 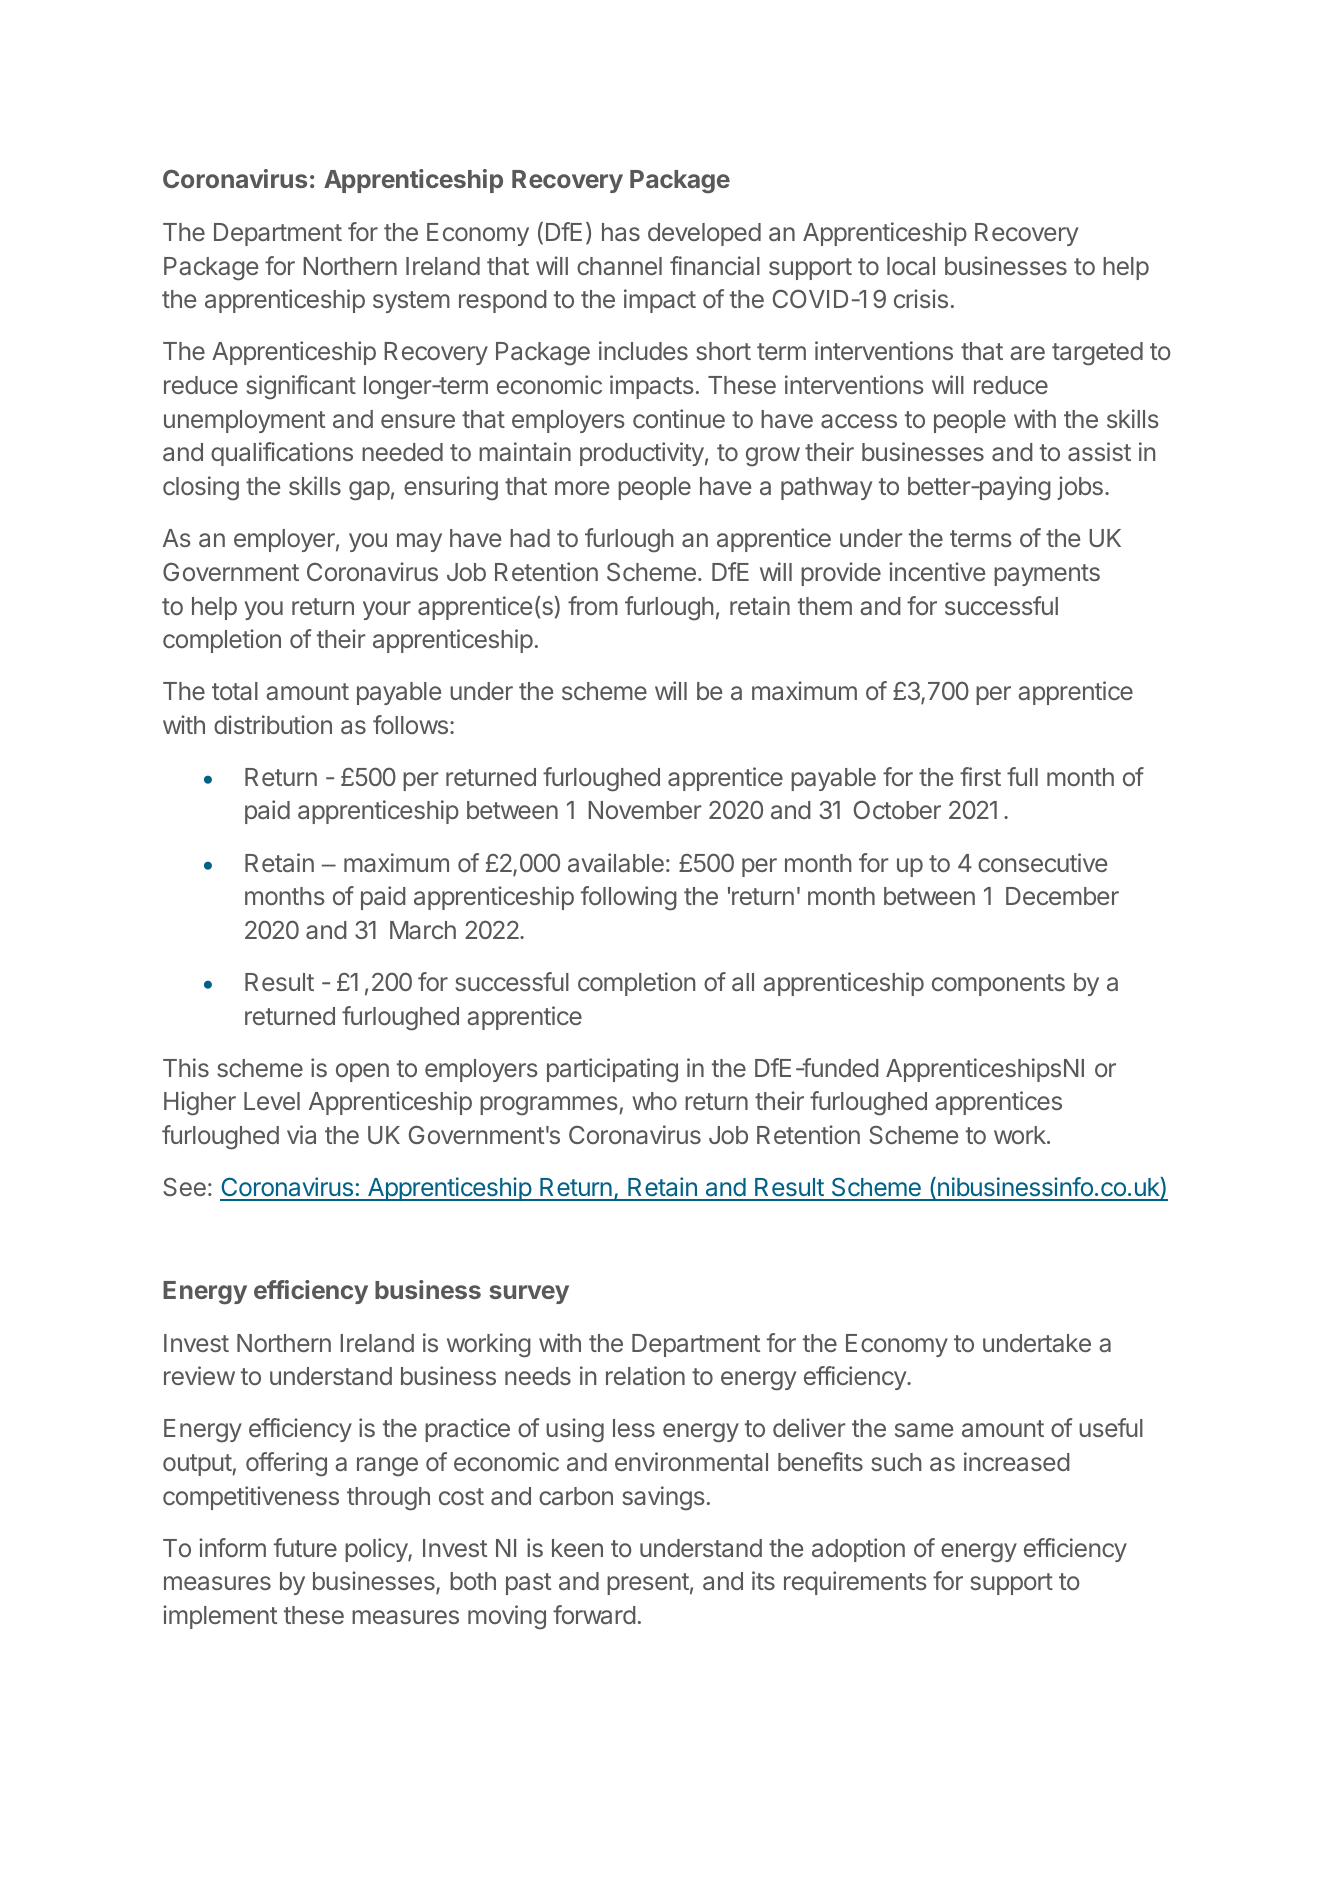 What do you see at coordinates (654, 1101) in the page?
I see `who` at bounding box center [654, 1101].
